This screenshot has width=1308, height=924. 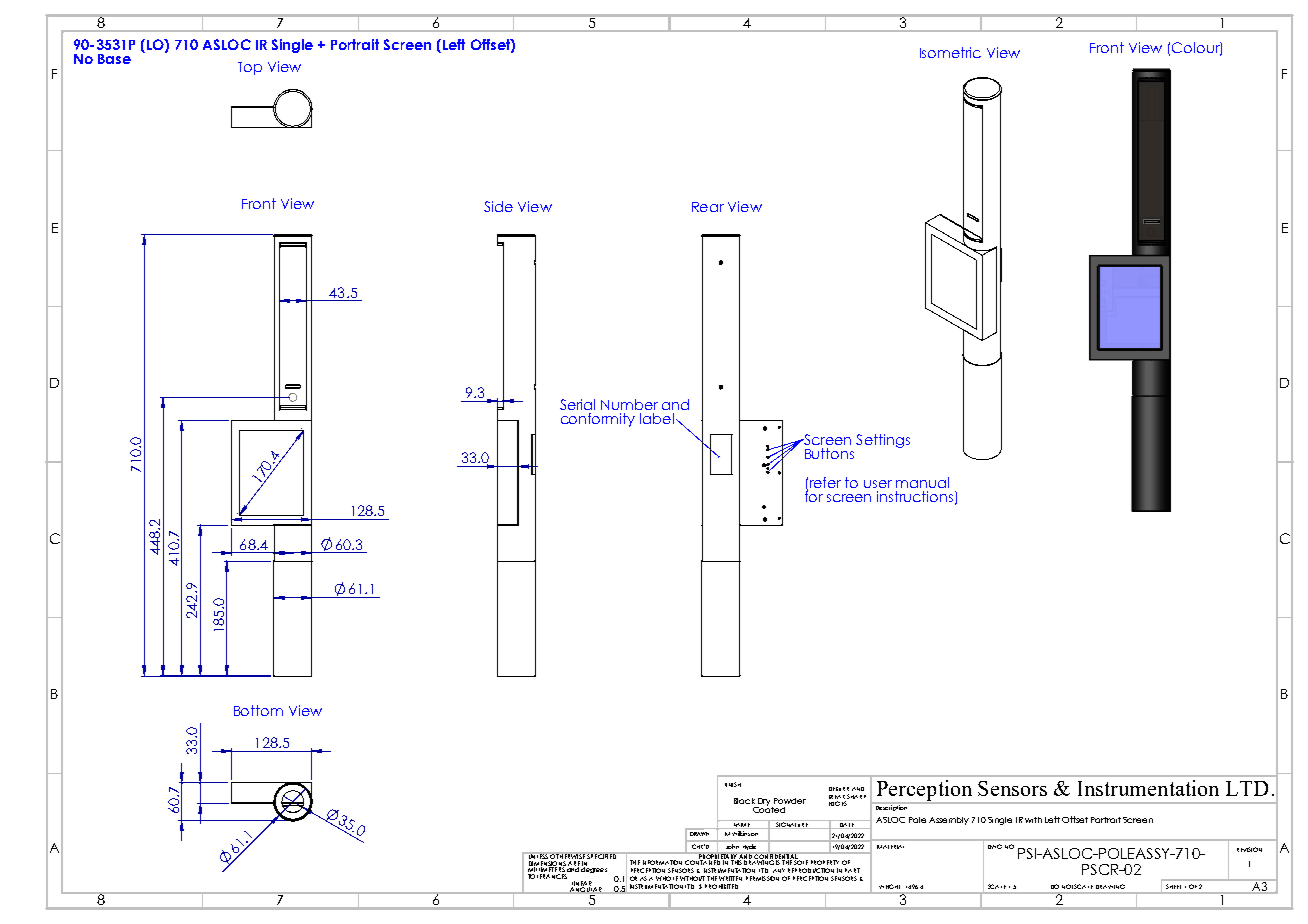 I want to click on INFORMATION, so click(x=662, y=862).
